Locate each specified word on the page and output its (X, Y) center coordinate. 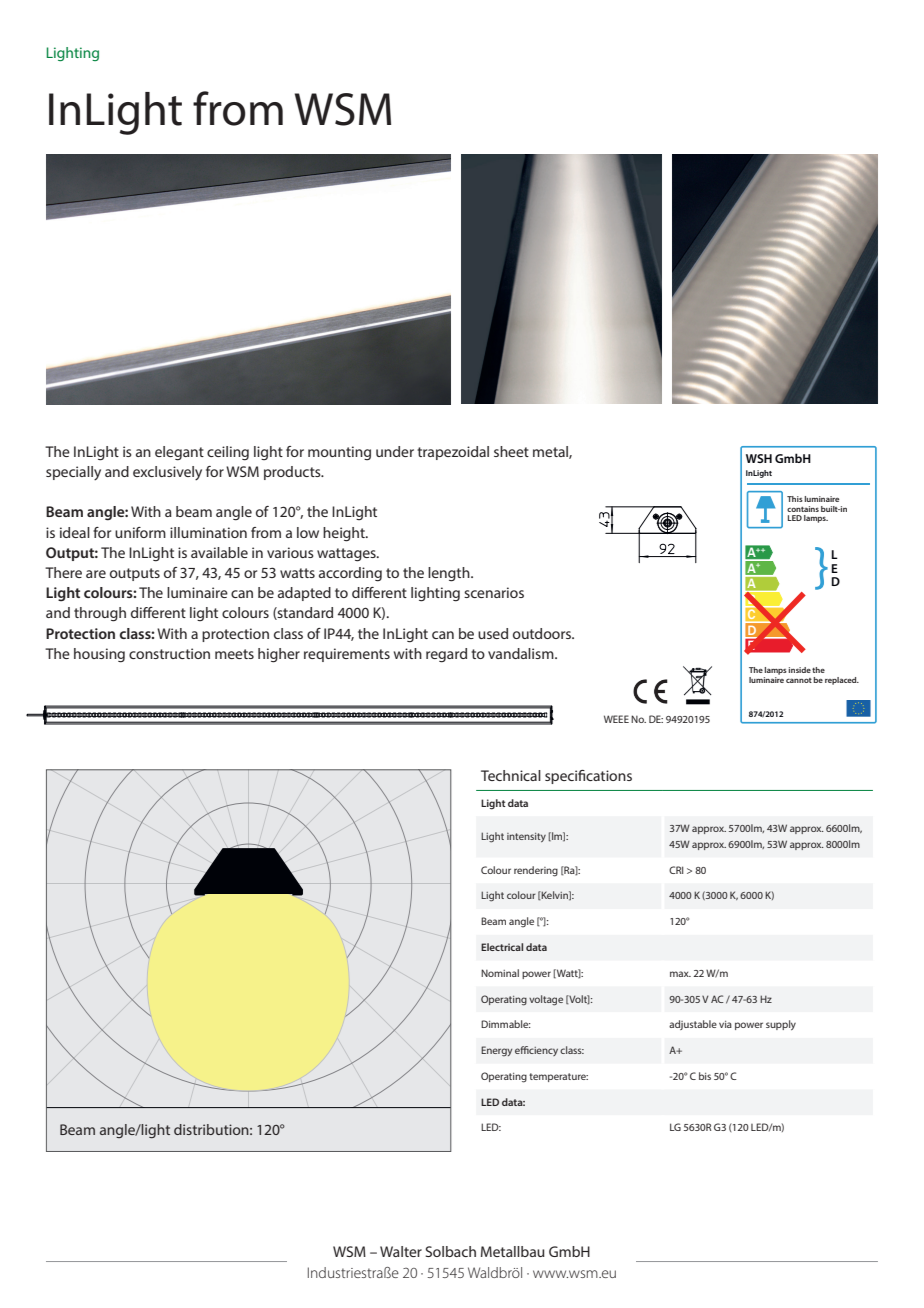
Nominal (500, 973)
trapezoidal (453, 453)
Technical (511, 775)
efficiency (536, 1051)
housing (99, 655)
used (493, 633)
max (680, 974)
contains (803, 509)
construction (169, 653)
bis (705, 1076)
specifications (588, 777)
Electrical (502, 947)
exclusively (167, 473)
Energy (496, 1051)
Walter (401, 1251)
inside (800, 670)
